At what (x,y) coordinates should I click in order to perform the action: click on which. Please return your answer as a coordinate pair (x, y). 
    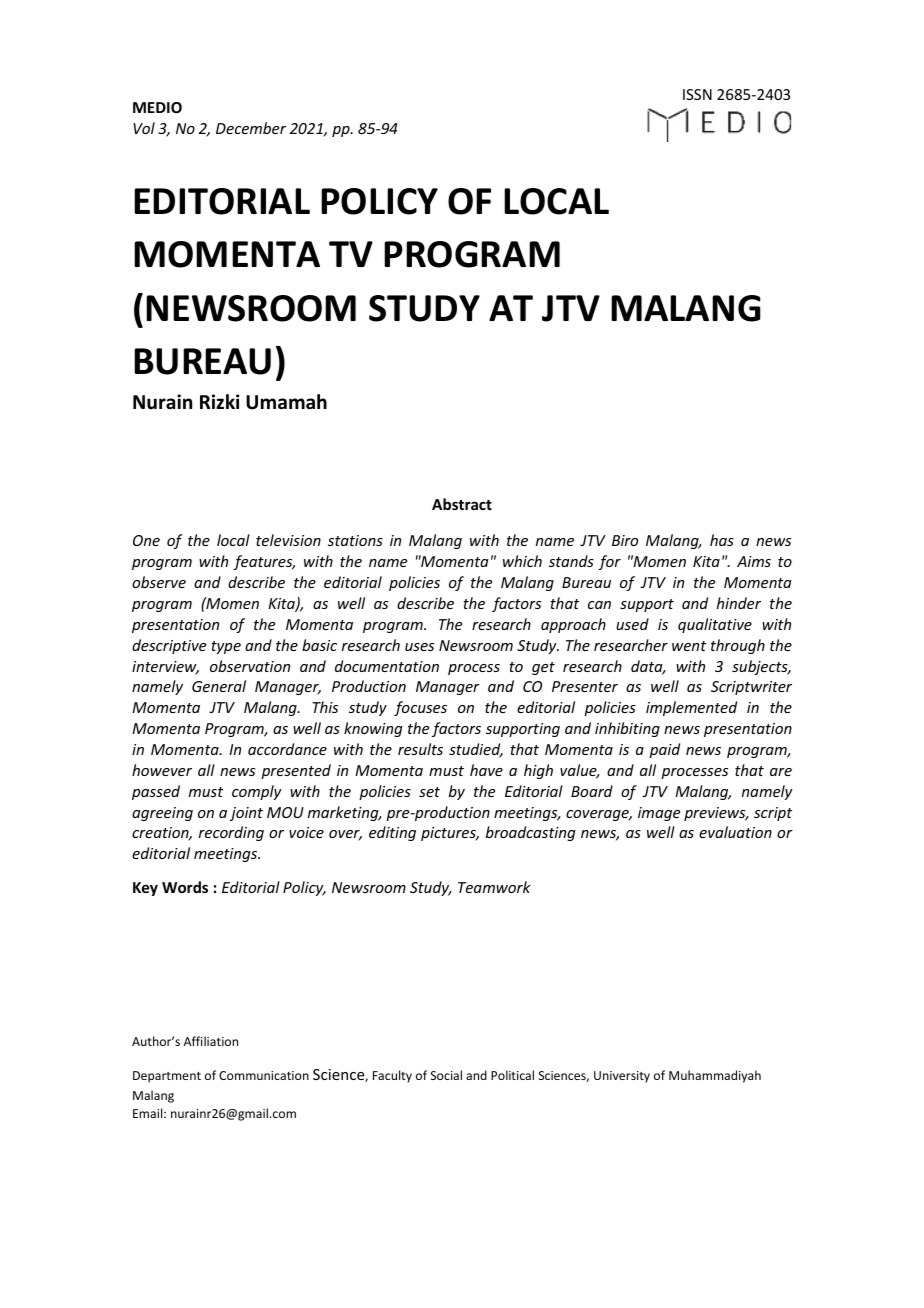
    Looking at the image, I should click on (522, 561).
